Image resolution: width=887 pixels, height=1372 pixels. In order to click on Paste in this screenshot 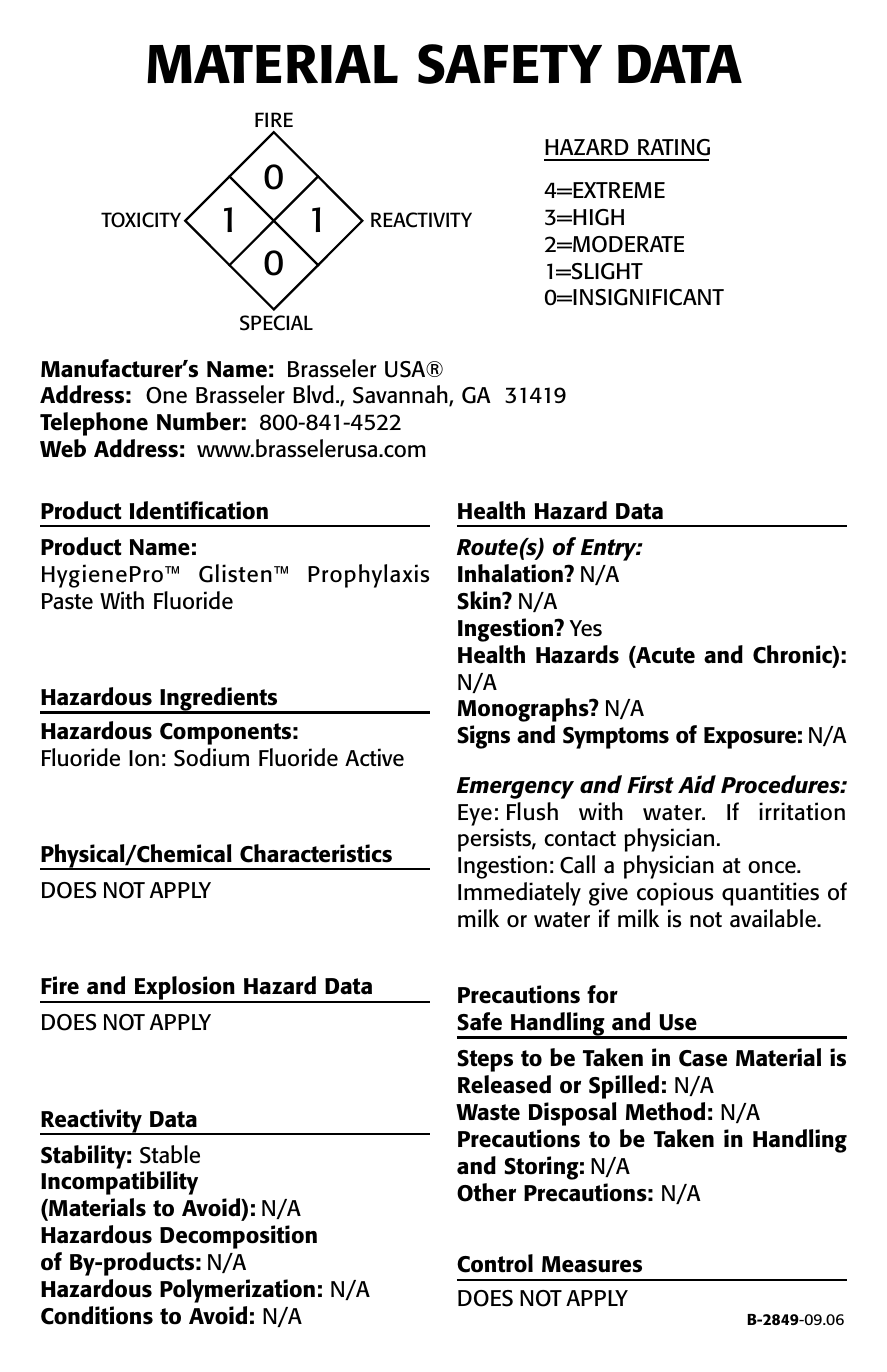, I will do `click(67, 601)`.
